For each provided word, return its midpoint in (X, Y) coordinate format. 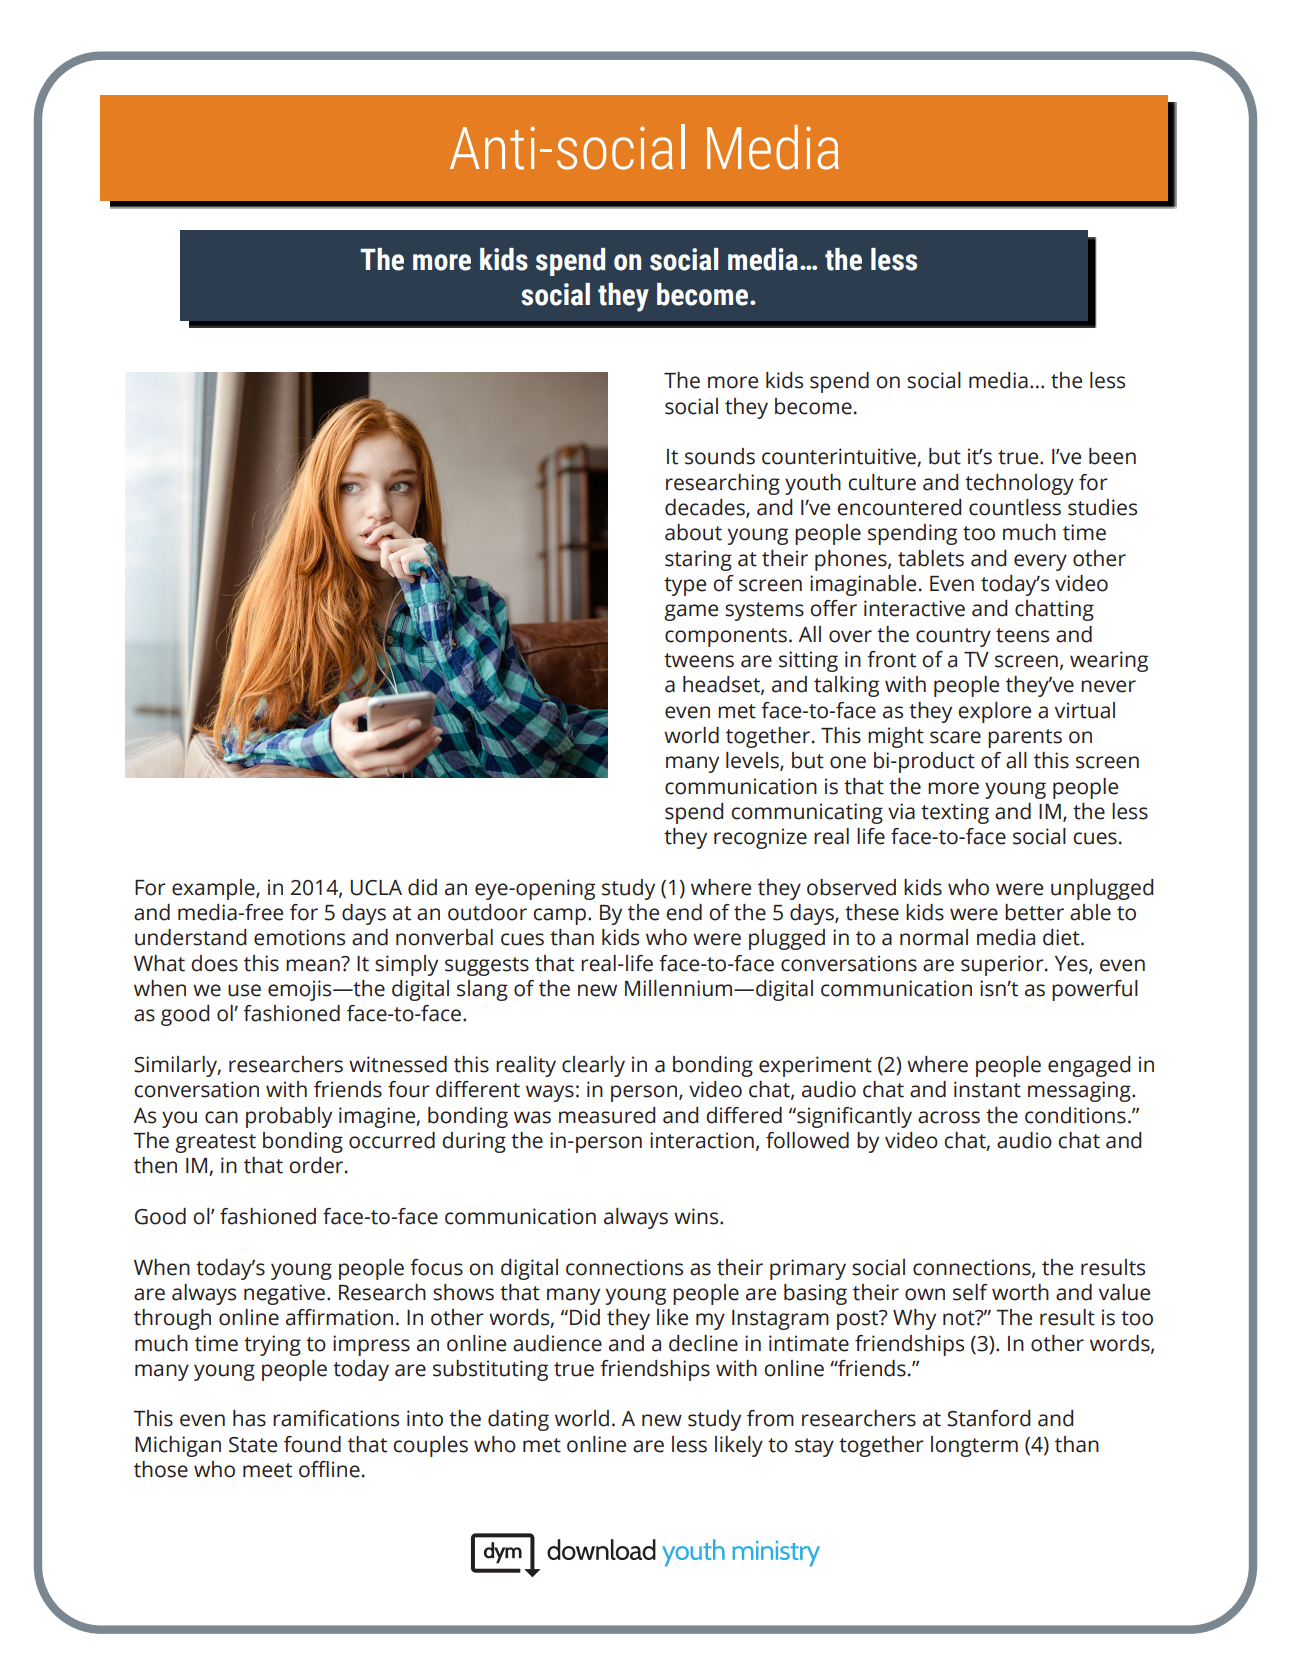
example (214, 889)
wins (697, 1216)
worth (1020, 1292)
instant (987, 1089)
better (1034, 912)
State (253, 1445)
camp (559, 916)
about (693, 532)
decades (706, 508)
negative (284, 1294)
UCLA (376, 888)
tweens (699, 660)
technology (1019, 484)
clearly (593, 1066)
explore (994, 712)
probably (289, 1117)
